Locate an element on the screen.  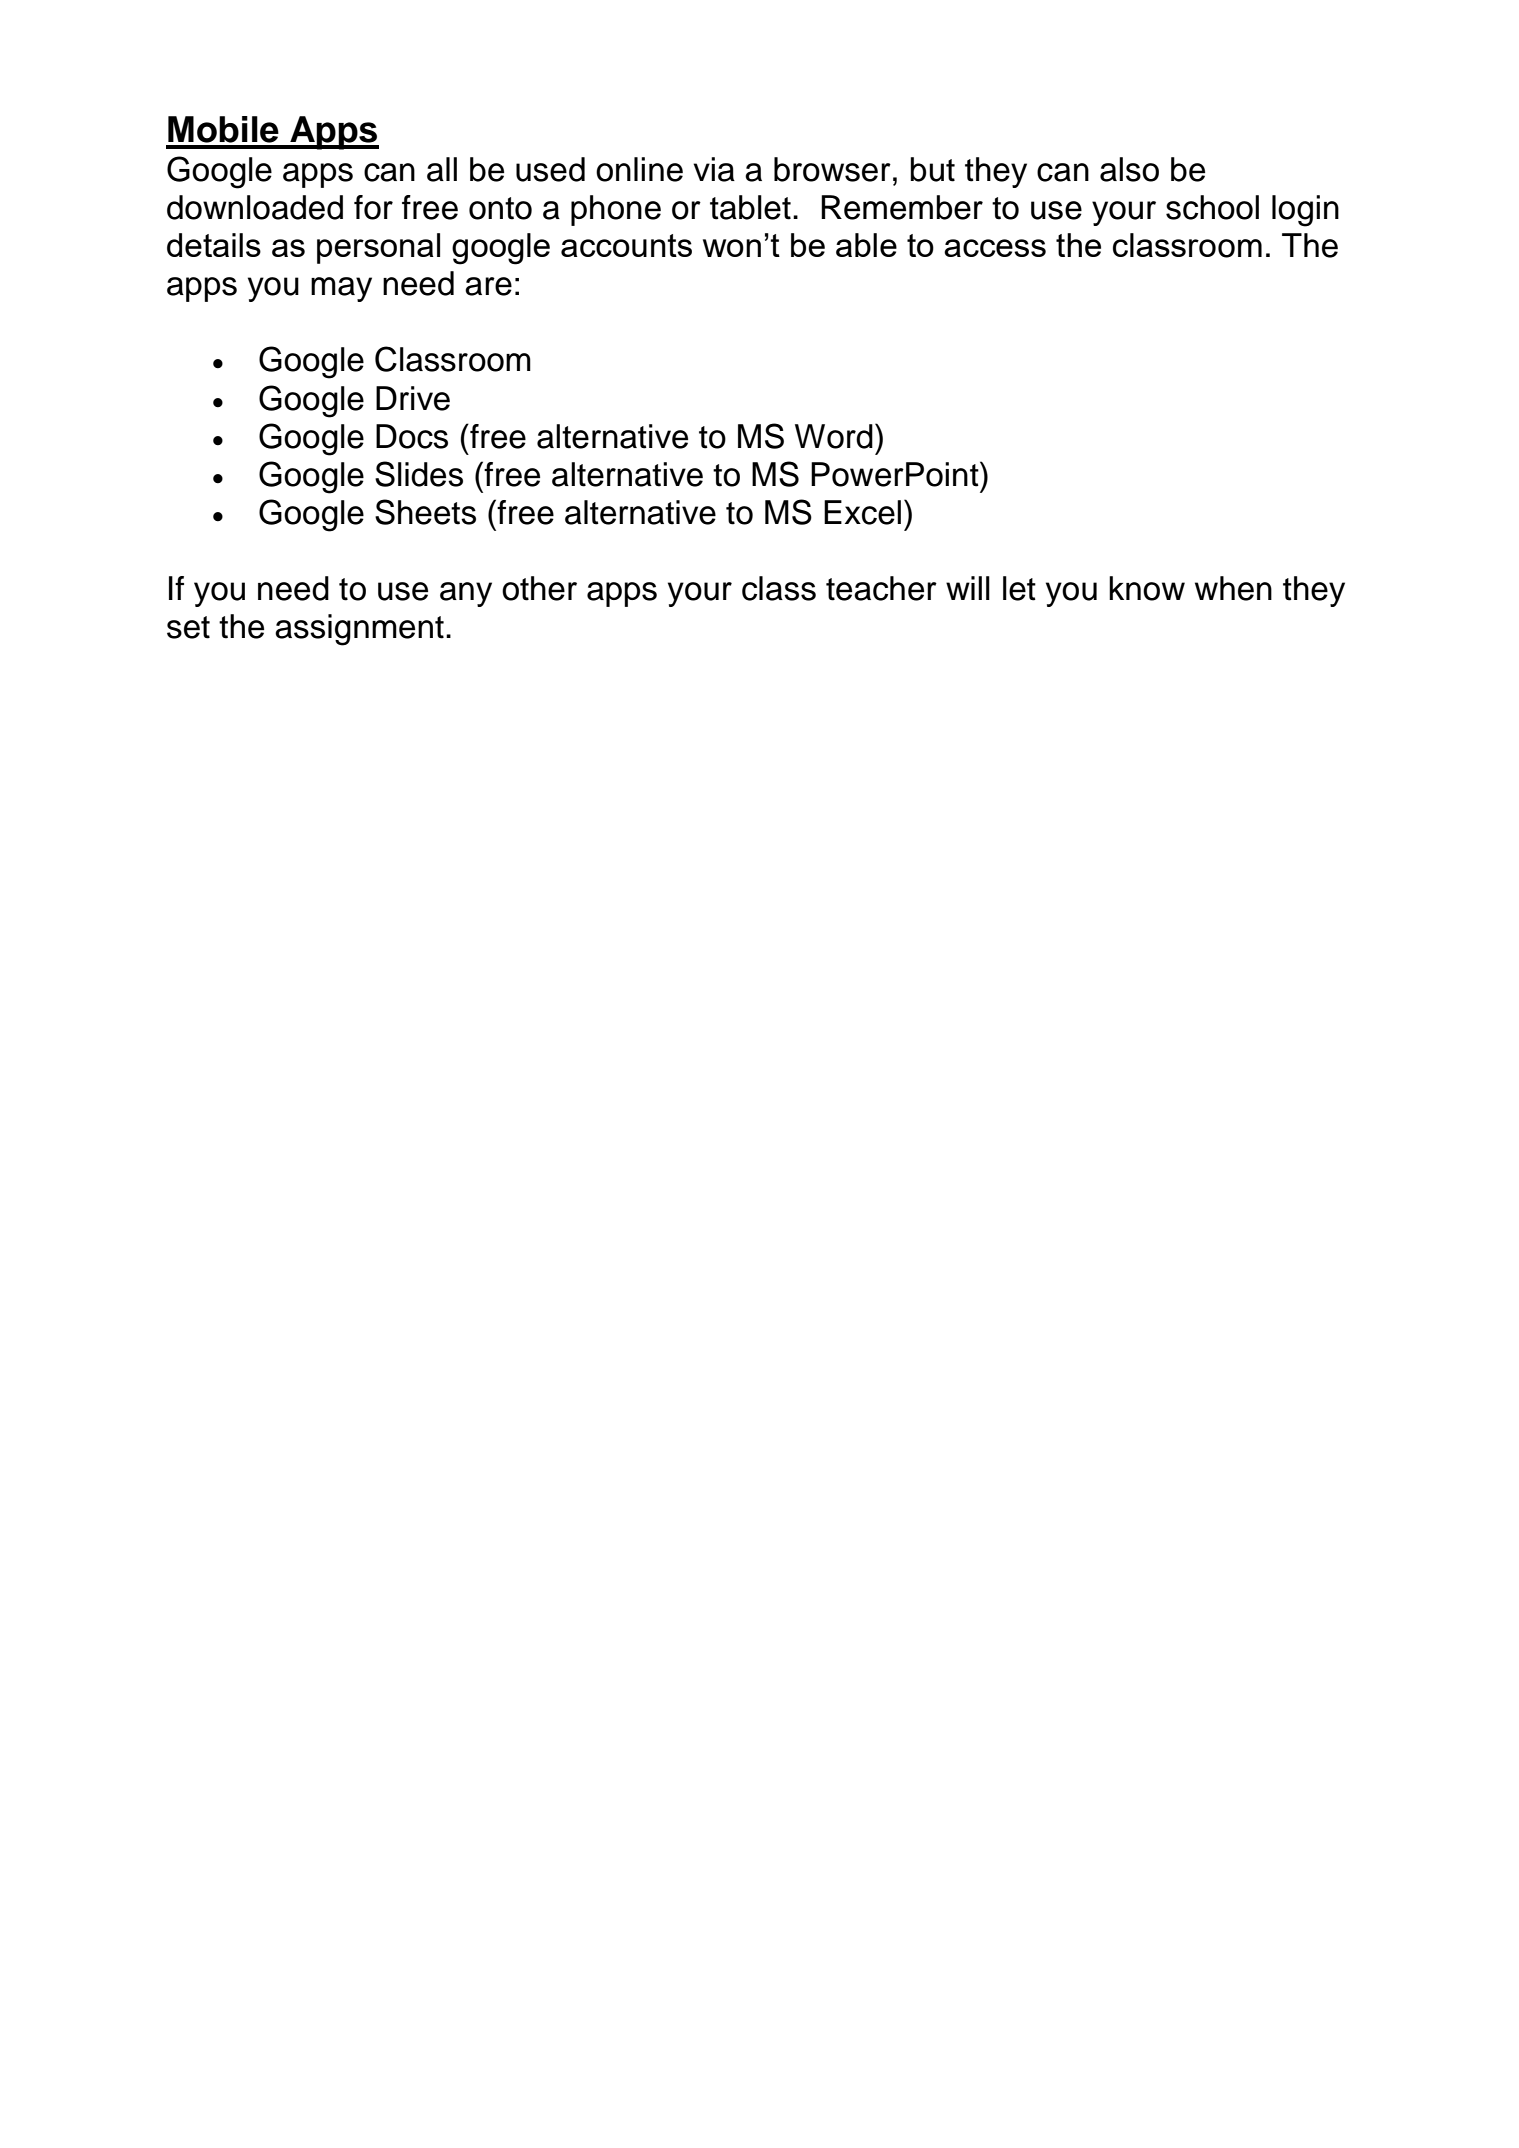
also is located at coordinates (1129, 169).
